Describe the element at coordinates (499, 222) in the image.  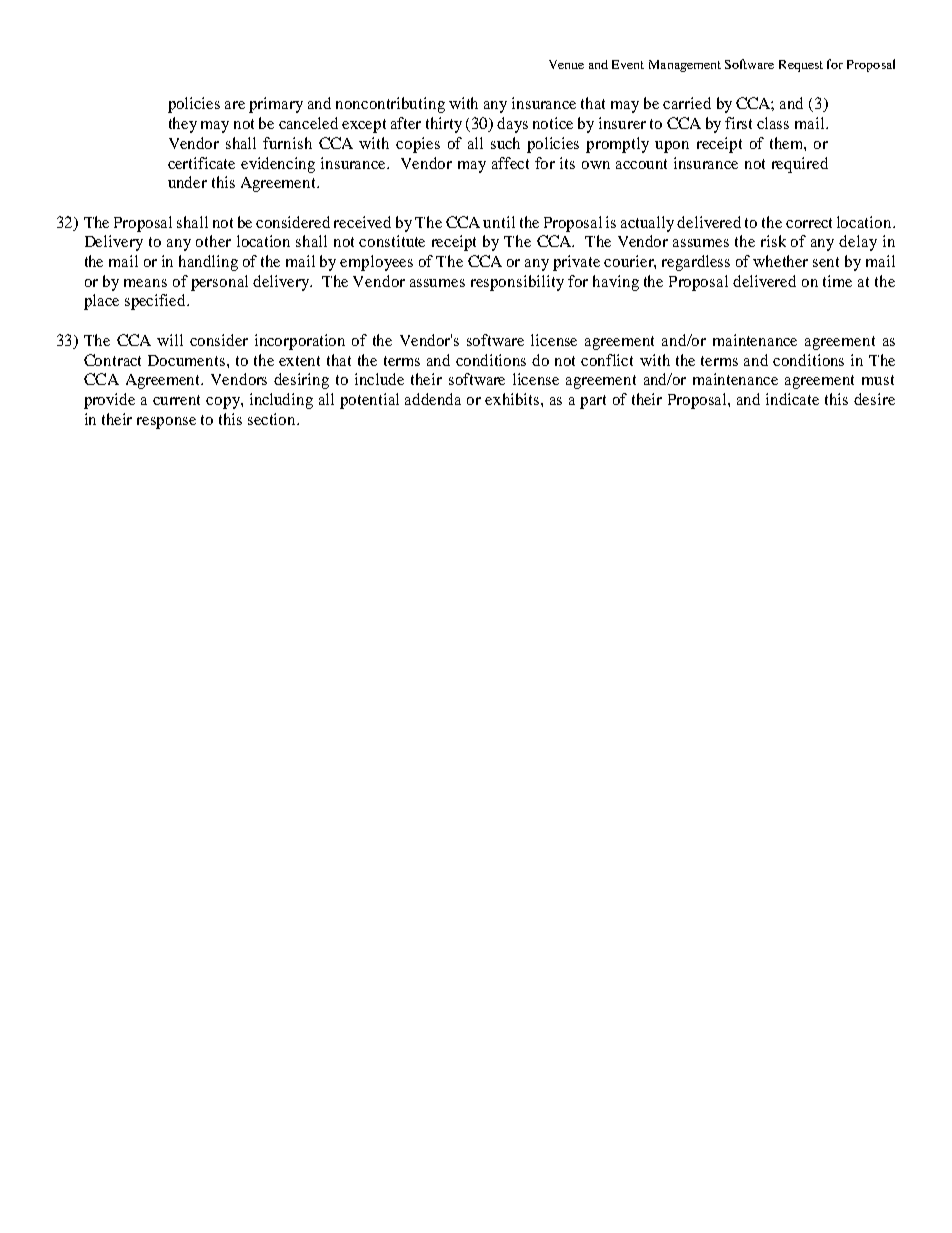
I see `until` at that location.
